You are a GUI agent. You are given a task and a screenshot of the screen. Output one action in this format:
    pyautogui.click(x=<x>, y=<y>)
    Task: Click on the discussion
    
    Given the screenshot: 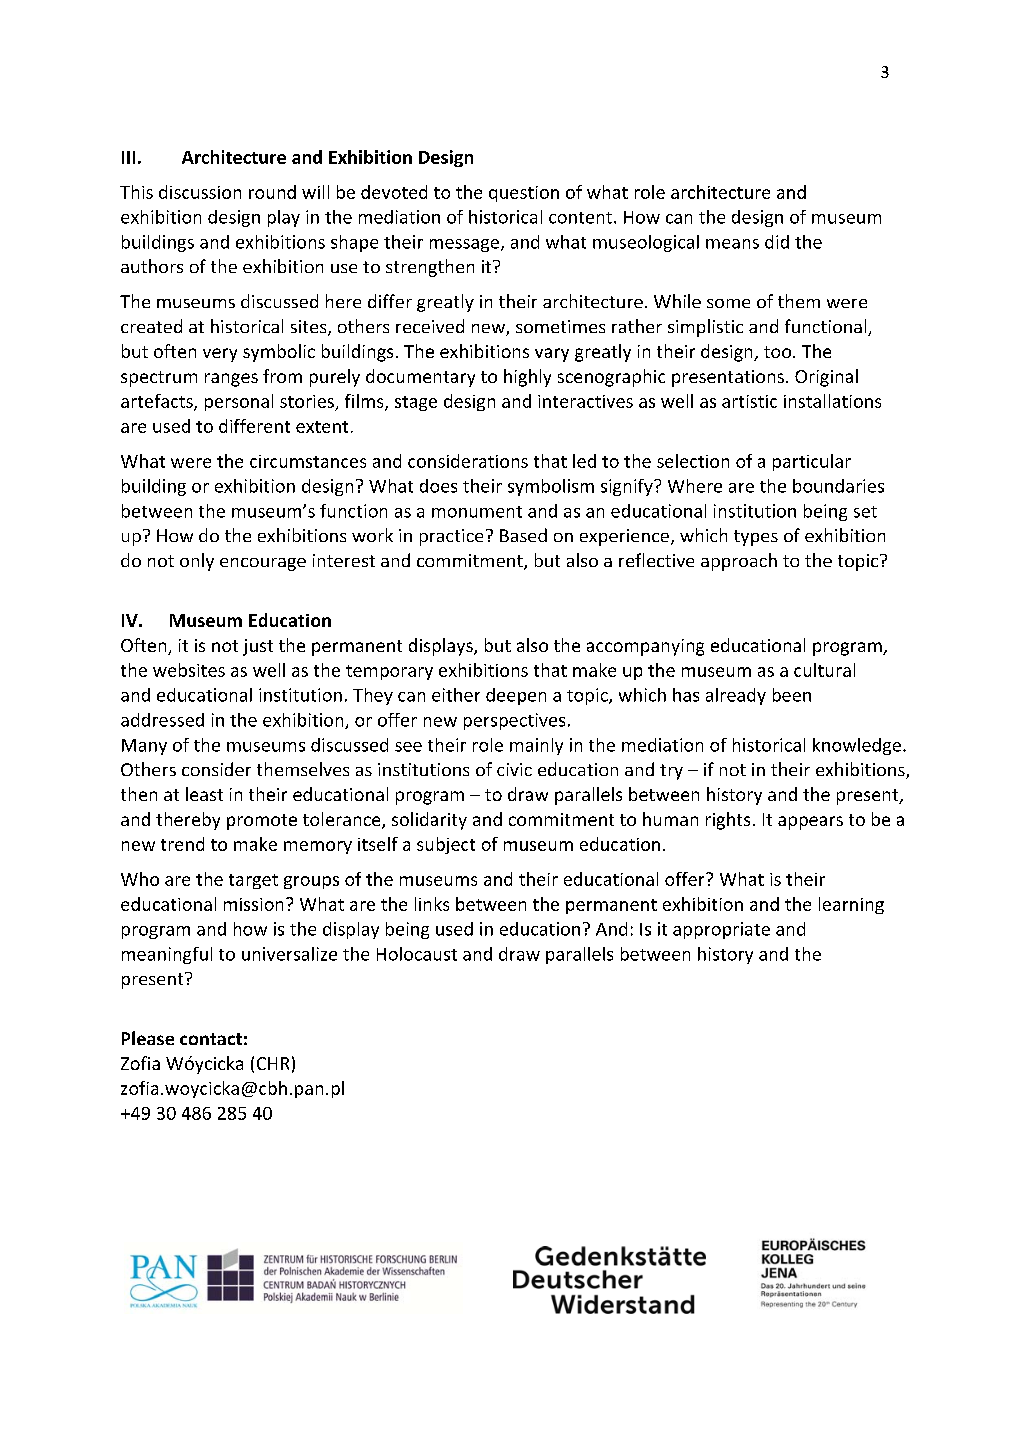 What is the action you would take?
    pyautogui.click(x=200, y=192)
